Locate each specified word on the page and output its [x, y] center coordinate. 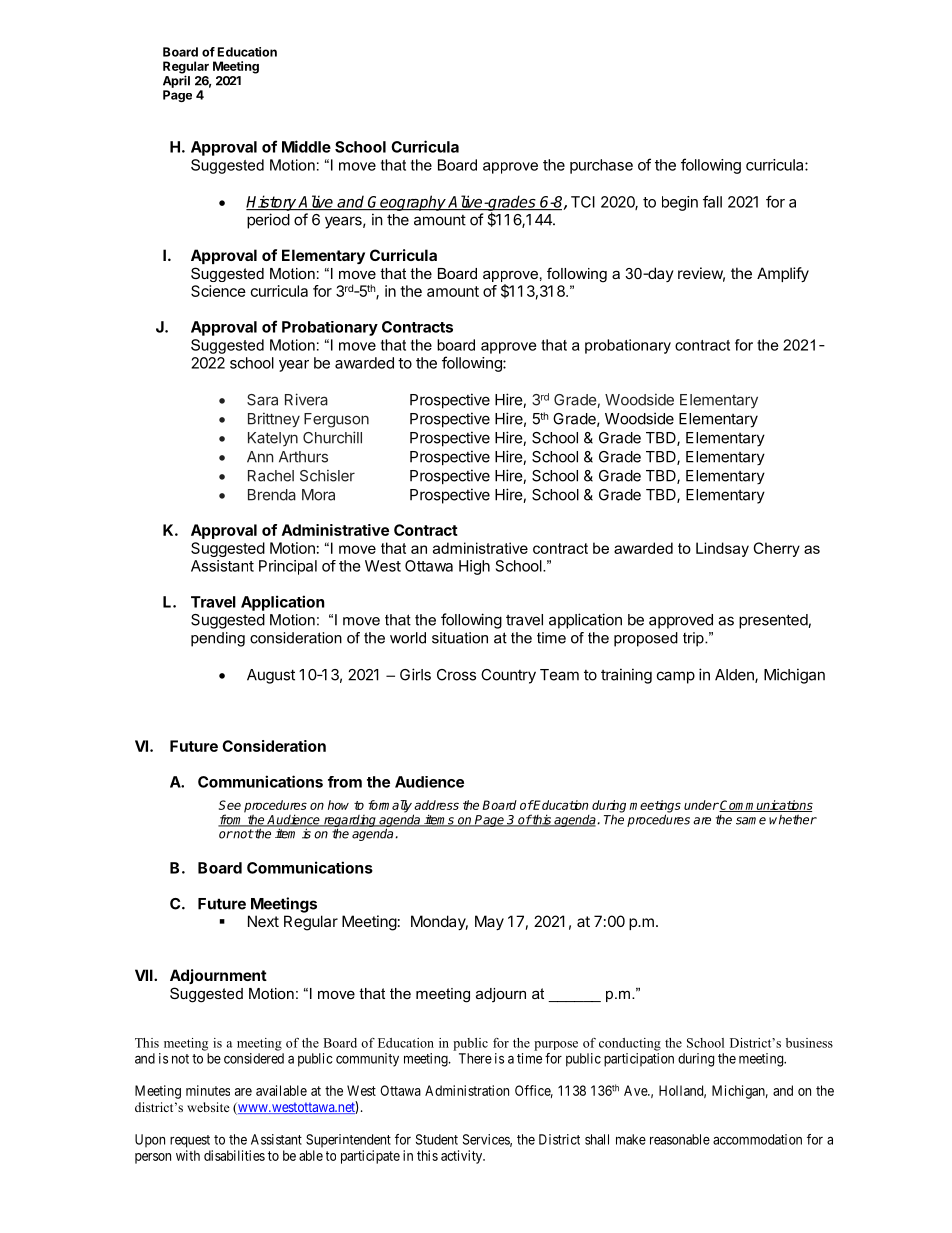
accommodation [757, 1139]
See [230, 805]
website [208, 1107]
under [701, 805]
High [474, 567]
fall [712, 201]
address [436, 805]
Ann [260, 457]
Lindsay [722, 549]
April [176, 81]
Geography [407, 203]
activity [463, 1157]
